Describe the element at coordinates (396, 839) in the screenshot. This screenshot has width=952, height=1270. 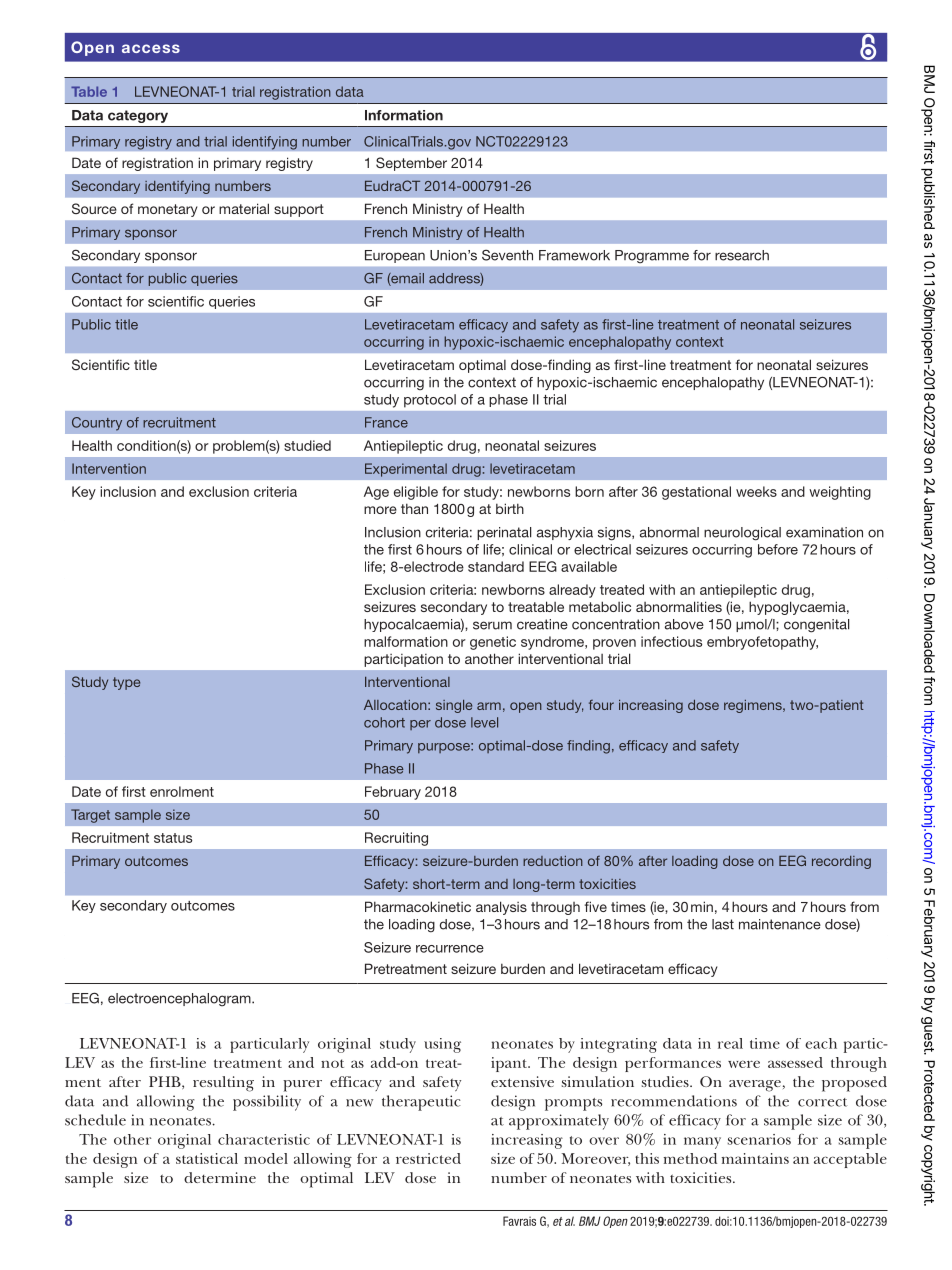
I see `Recruiting` at that location.
